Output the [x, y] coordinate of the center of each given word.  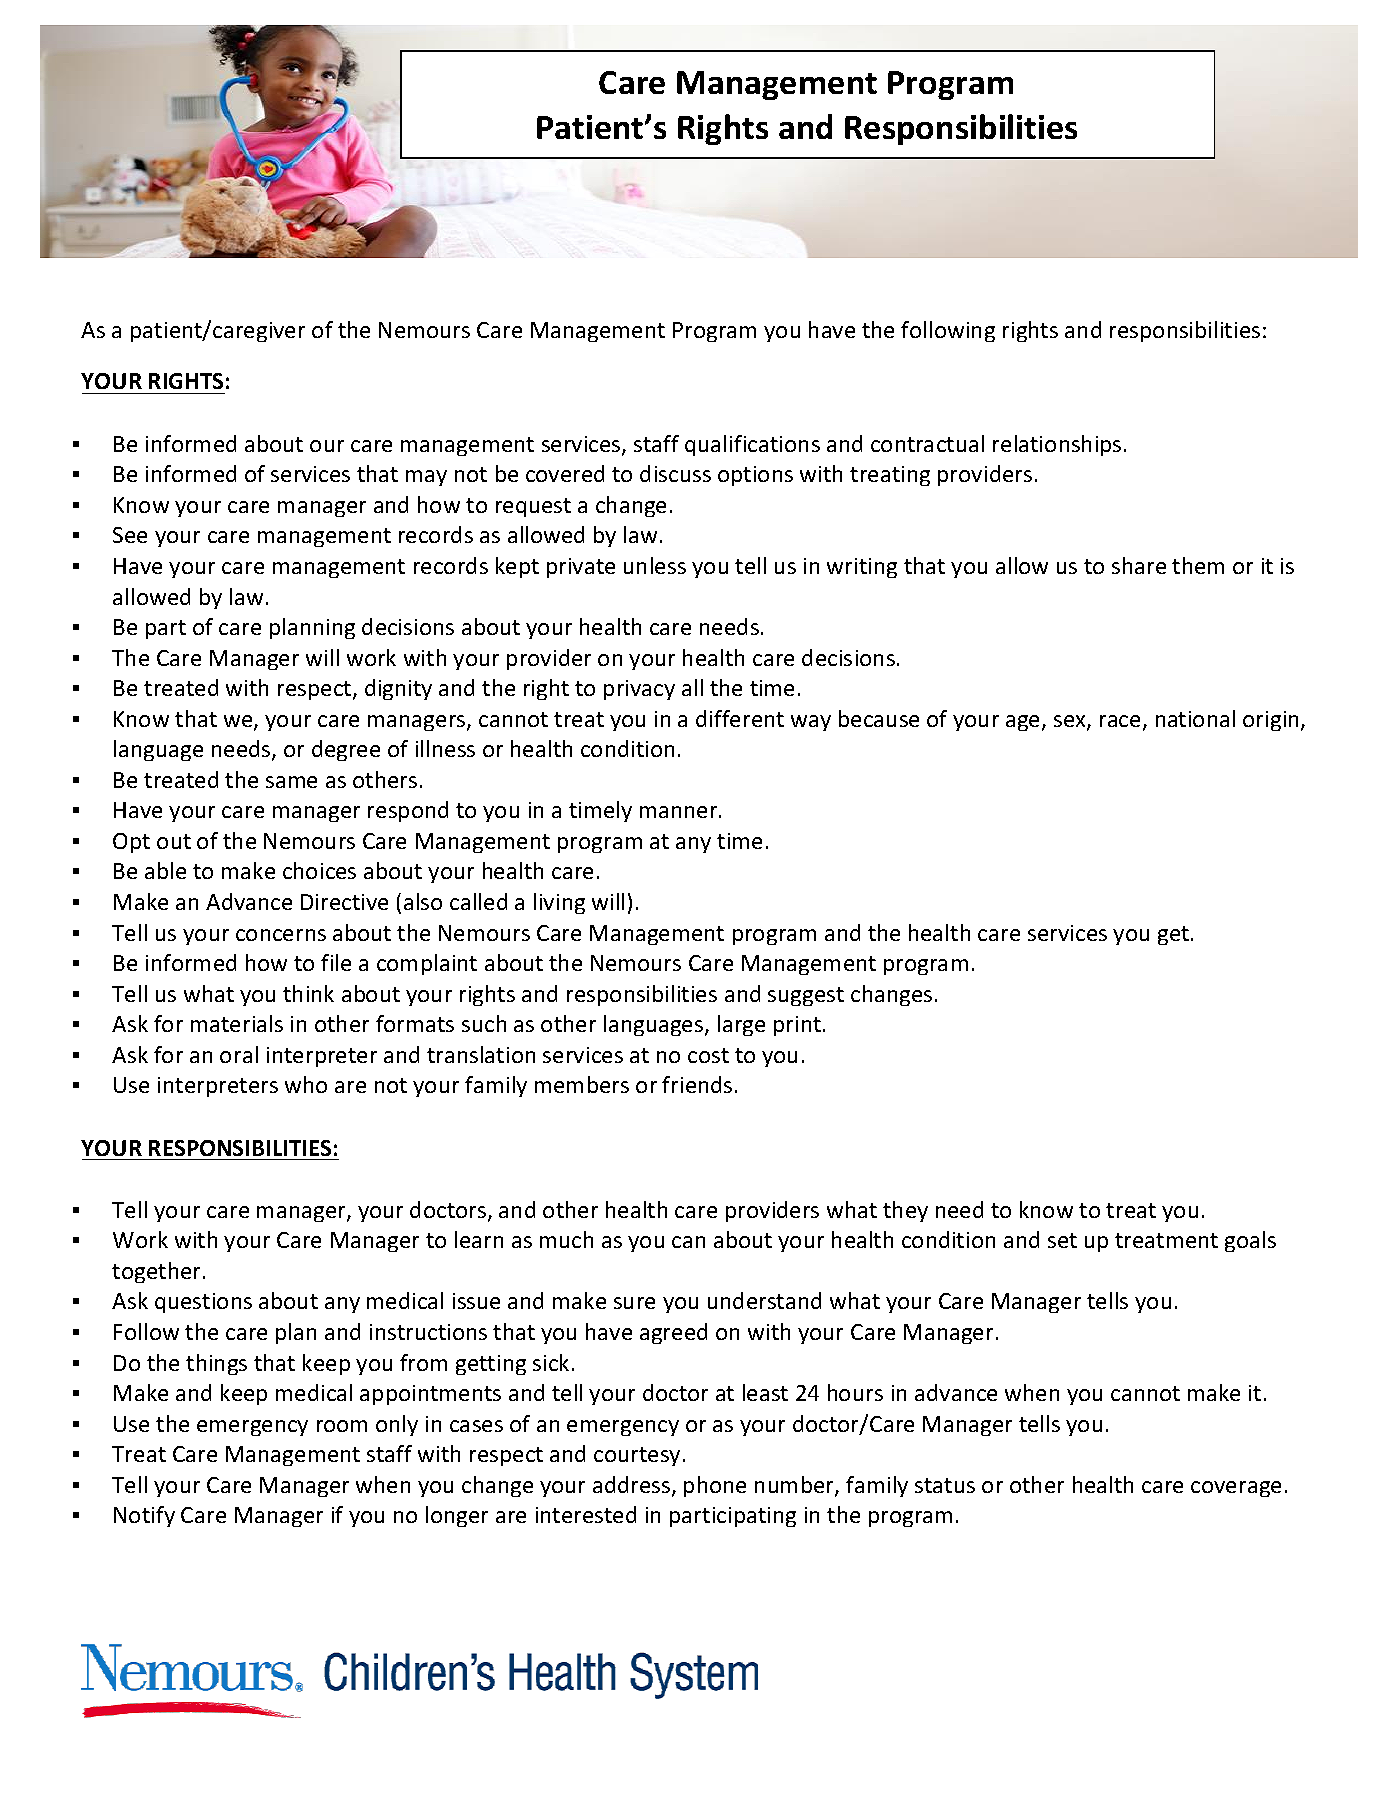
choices [319, 870]
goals [1250, 1241]
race [1120, 721]
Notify [144, 1516]
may [426, 478]
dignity [398, 689]
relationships [1057, 445]
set [1062, 1240]
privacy [639, 690]
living [559, 903]
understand [764, 1300]
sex [1071, 722]
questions [203, 1303]
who [306, 1084]
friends [697, 1084]
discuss [675, 473]
